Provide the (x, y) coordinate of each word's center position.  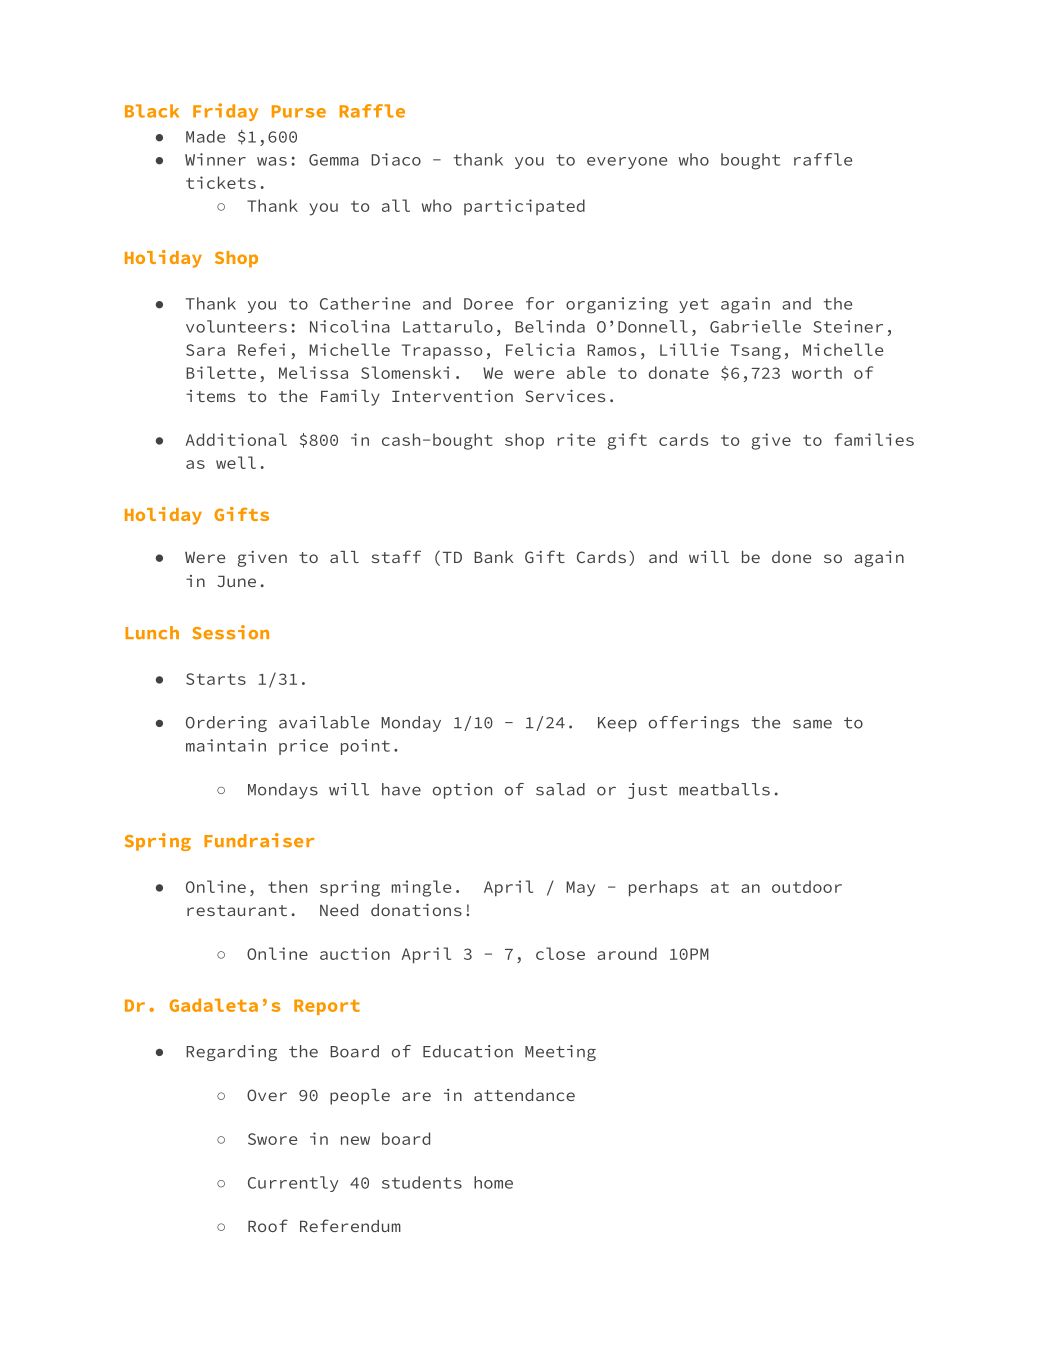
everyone (627, 163)
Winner (215, 159)
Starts (216, 679)
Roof (268, 1225)
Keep (617, 724)
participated (524, 207)
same (812, 724)
